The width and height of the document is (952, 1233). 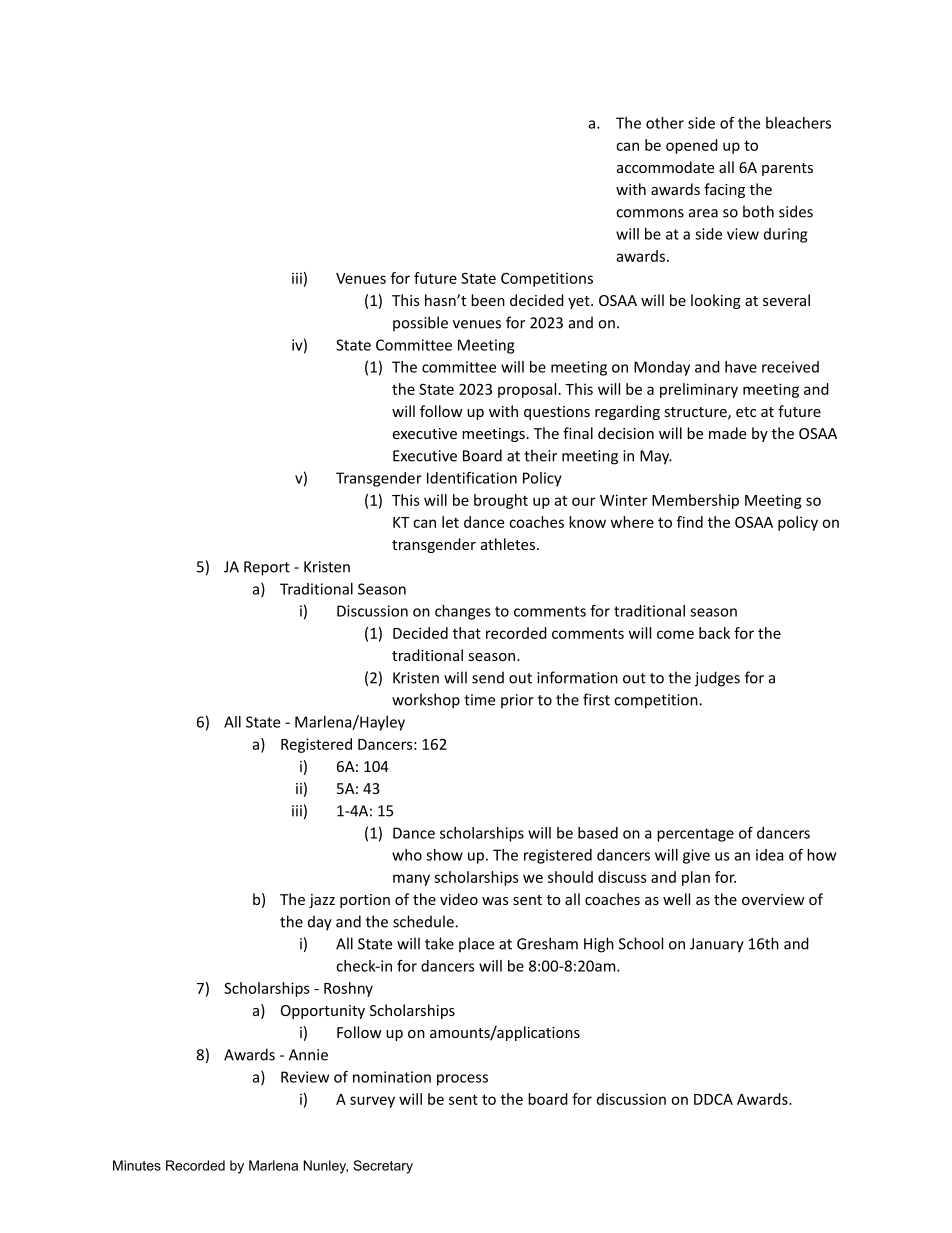 What do you see at coordinates (267, 568) in the document?
I see `Report` at bounding box center [267, 568].
